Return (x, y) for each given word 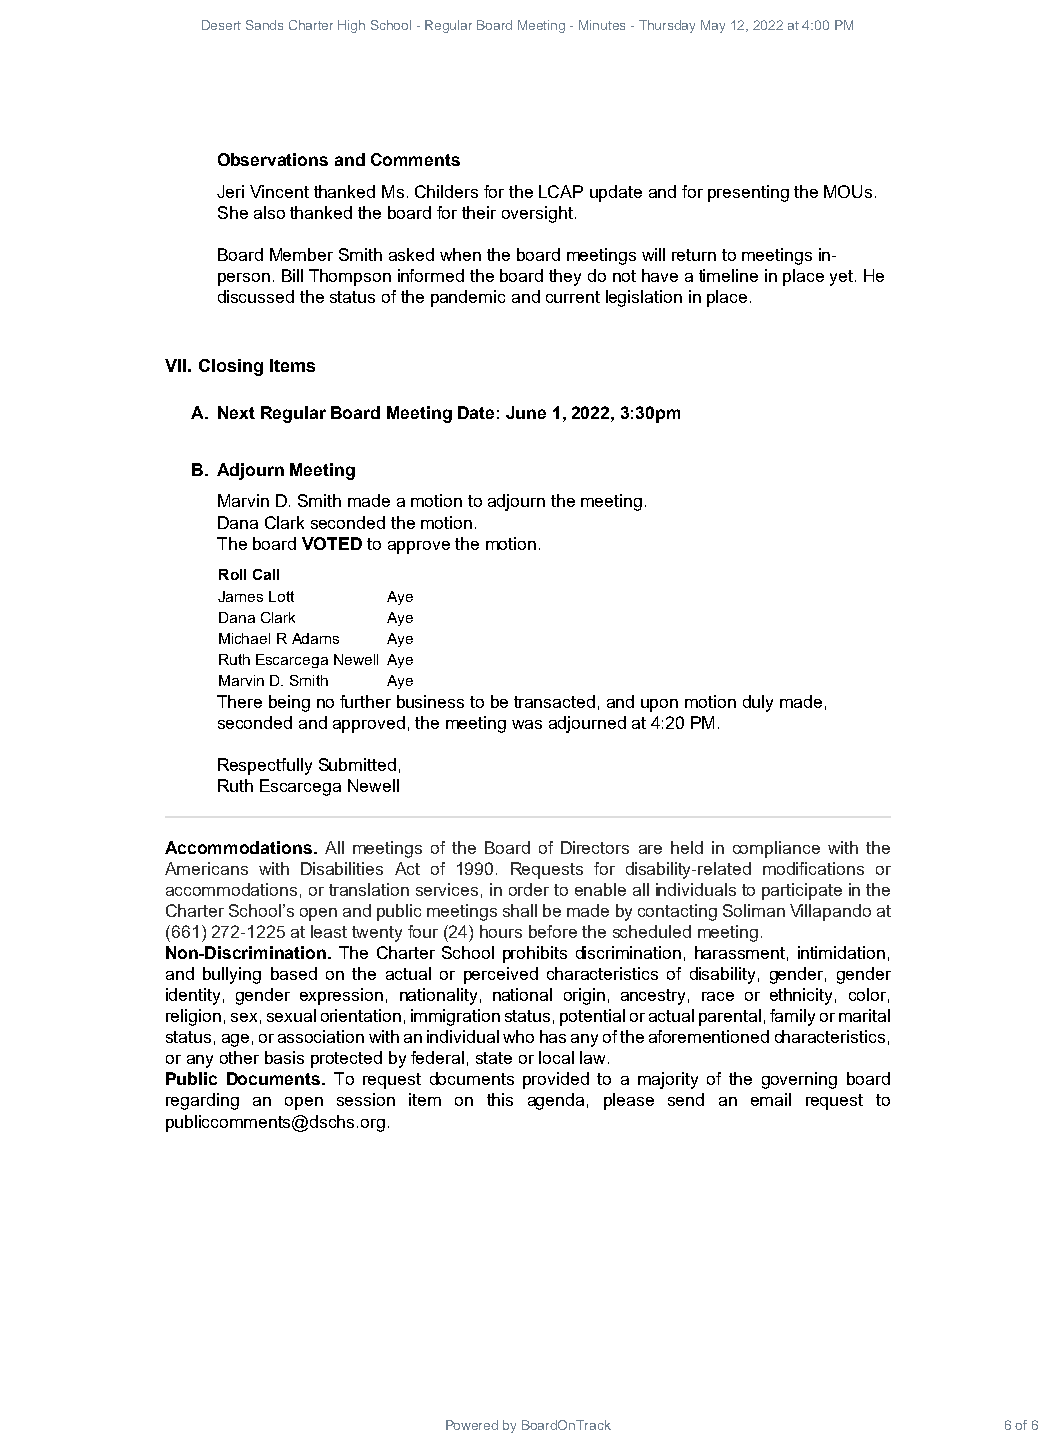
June (526, 412)
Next (236, 412)
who (518, 1036)
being (289, 703)
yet (841, 278)
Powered (472, 1425)
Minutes (602, 25)
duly (758, 703)
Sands (264, 25)
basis (284, 1057)
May (713, 26)
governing (799, 1080)
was (527, 724)
